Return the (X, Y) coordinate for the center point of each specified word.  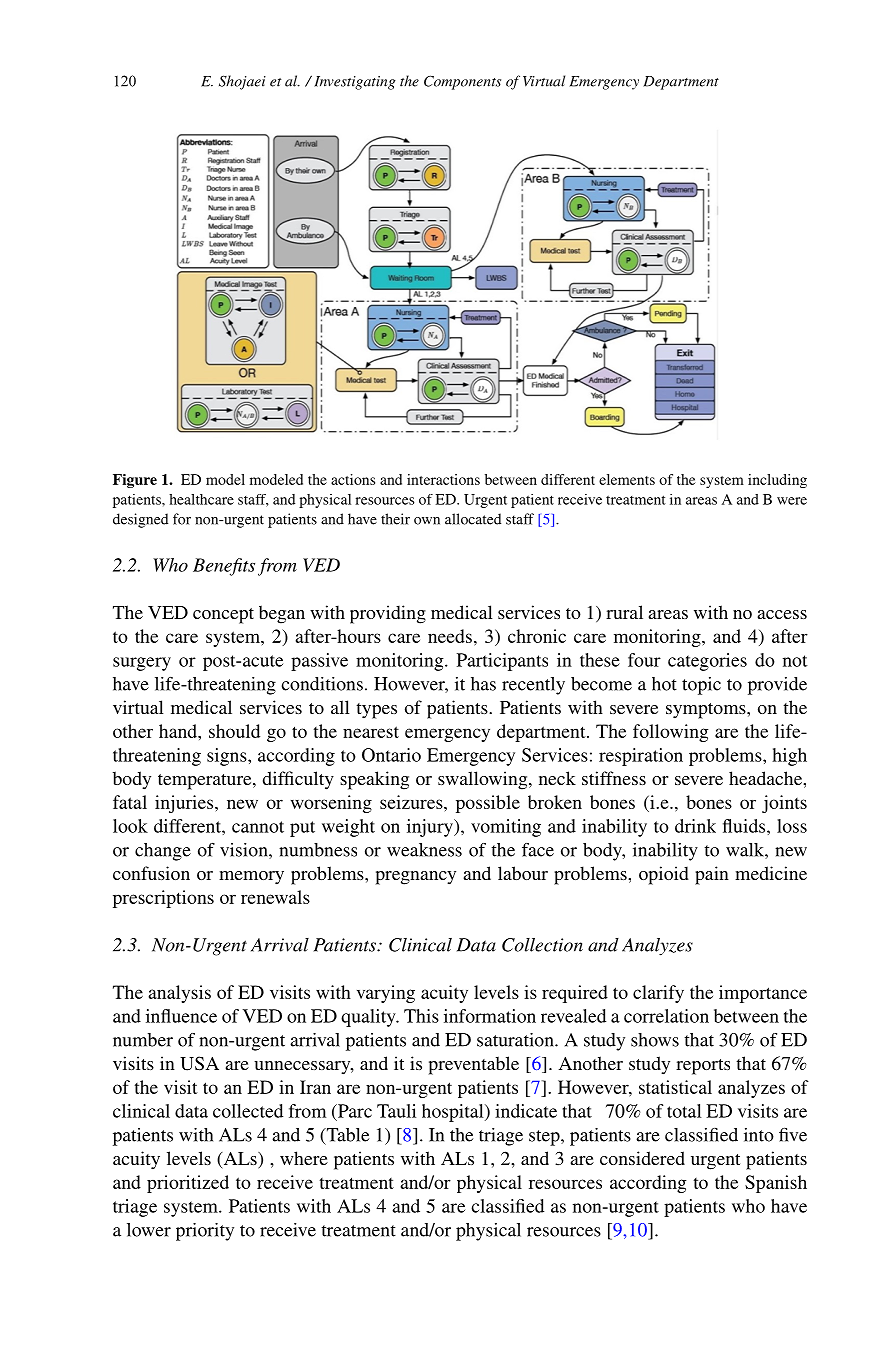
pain (712, 875)
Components (462, 82)
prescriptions (163, 899)
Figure (135, 481)
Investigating (355, 83)
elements (627, 479)
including (777, 481)
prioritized (188, 1184)
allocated (473, 519)
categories (707, 662)
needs (450, 636)
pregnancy (416, 878)
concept (223, 616)
